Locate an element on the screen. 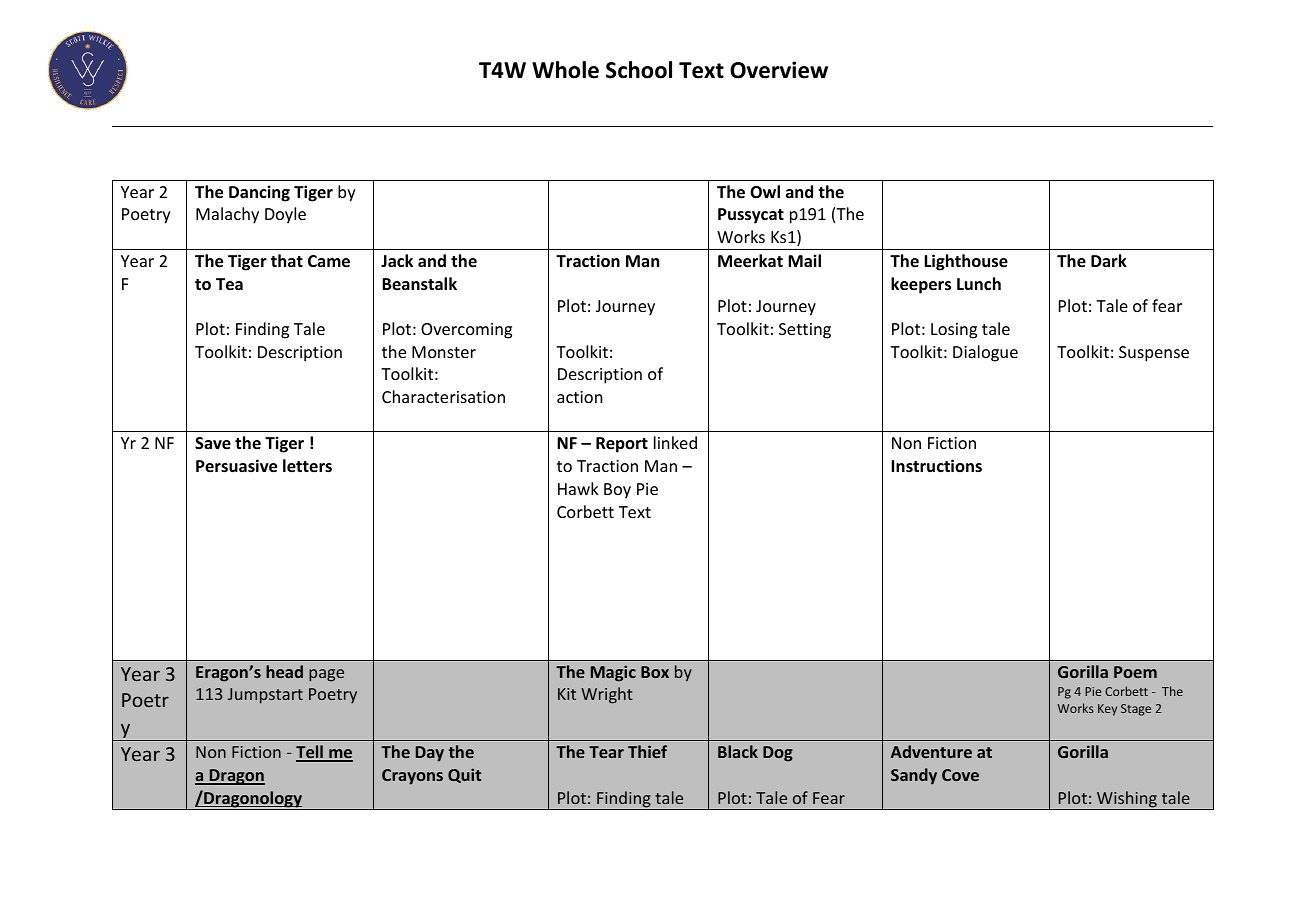 The height and width of the screenshot is (924, 1308). Whole is located at coordinates (565, 70).
